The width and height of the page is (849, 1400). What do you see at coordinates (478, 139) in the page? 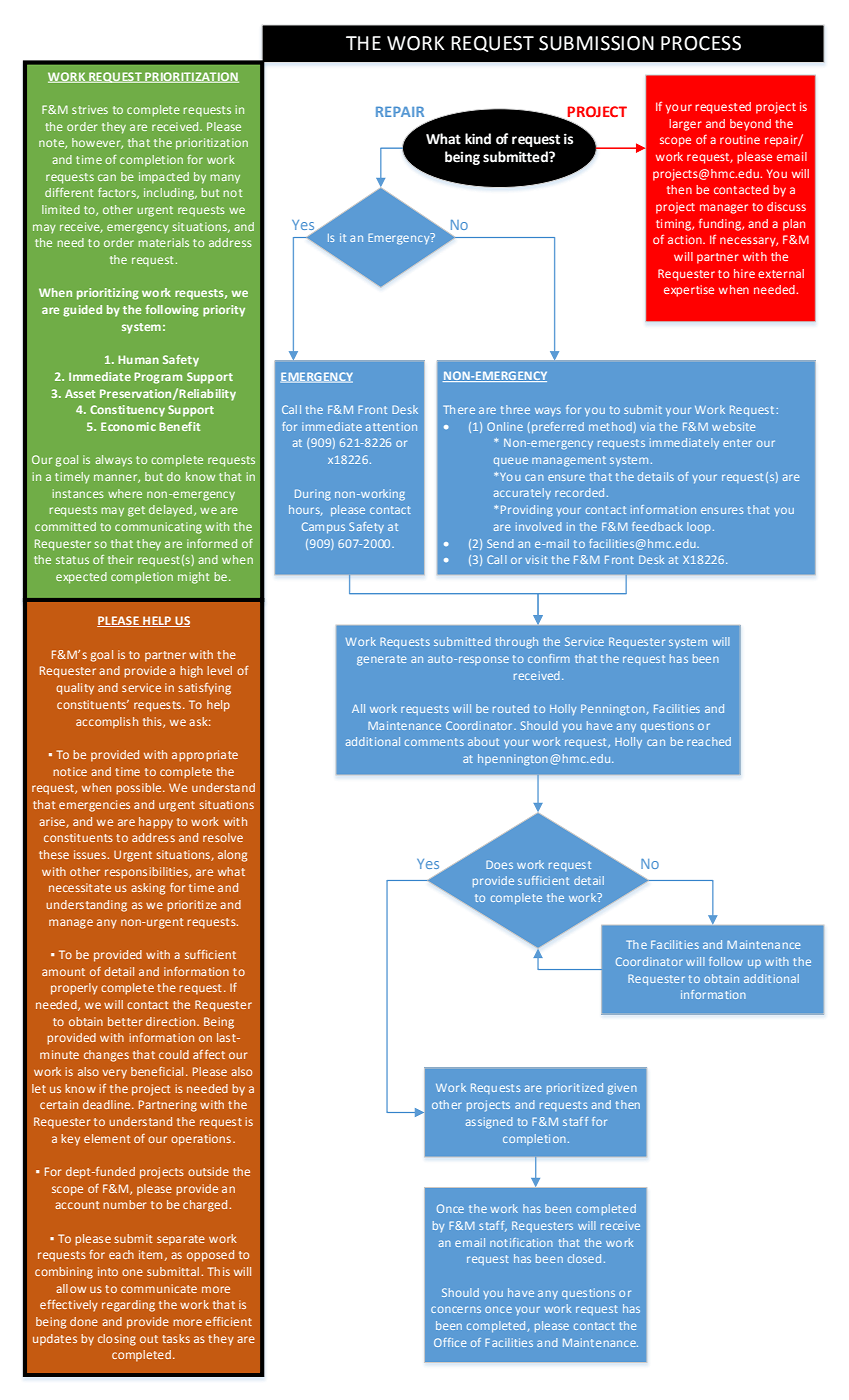
I see `kind` at bounding box center [478, 139].
